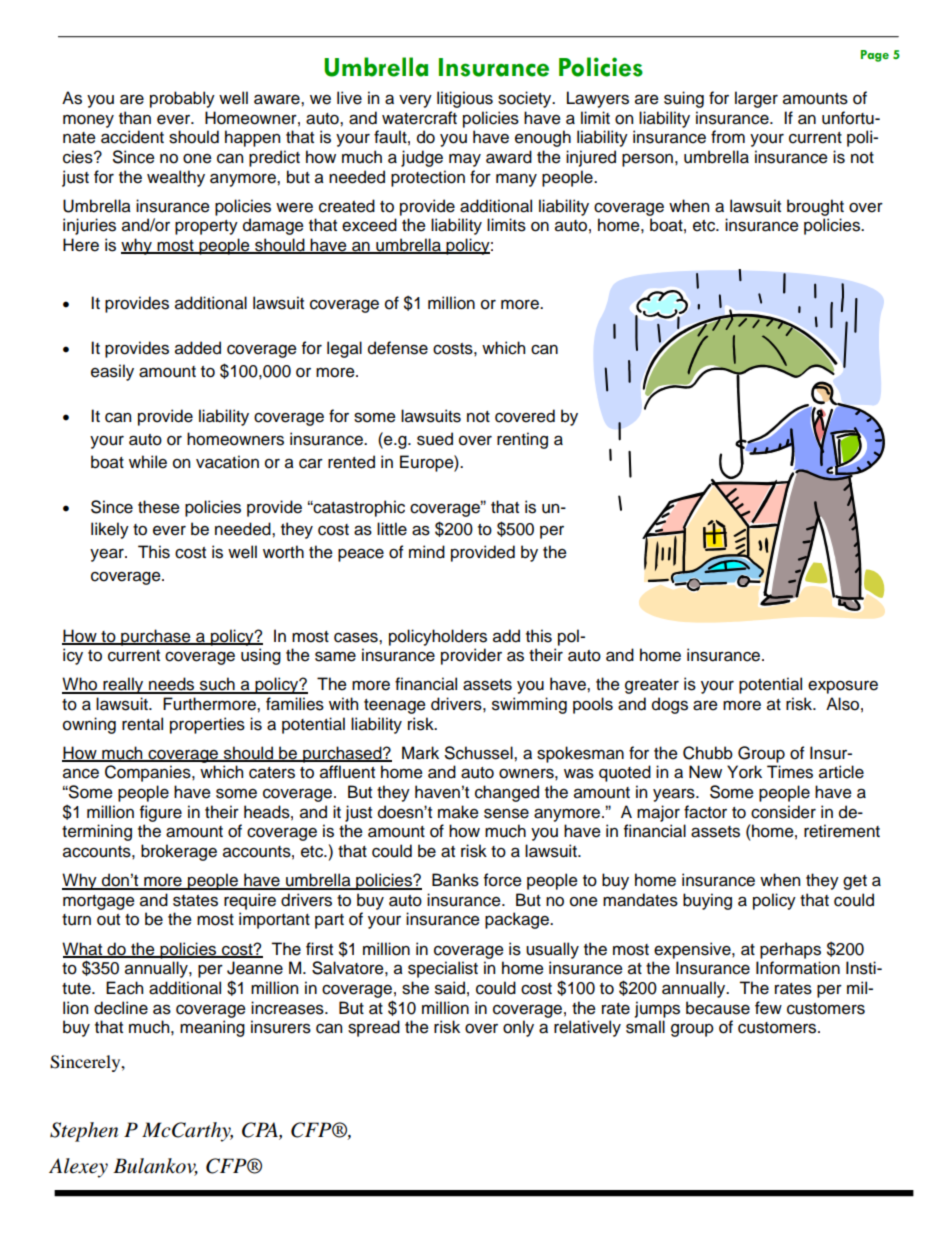 The width and height of the screenshot is (952, 1233). I want to click on brokerage, so click(179, 852).
